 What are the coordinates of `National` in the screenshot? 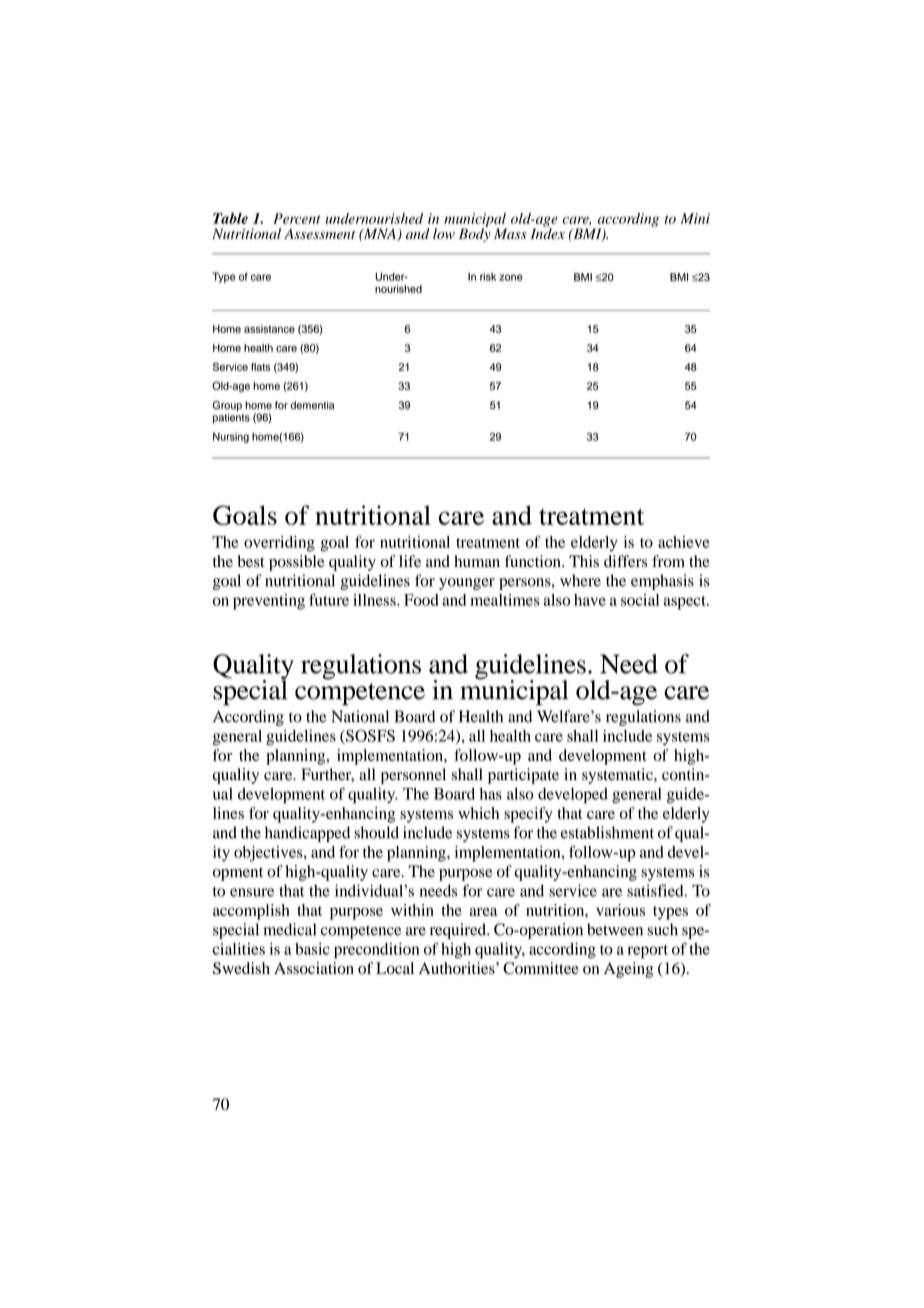 It's located at (360, 716).
